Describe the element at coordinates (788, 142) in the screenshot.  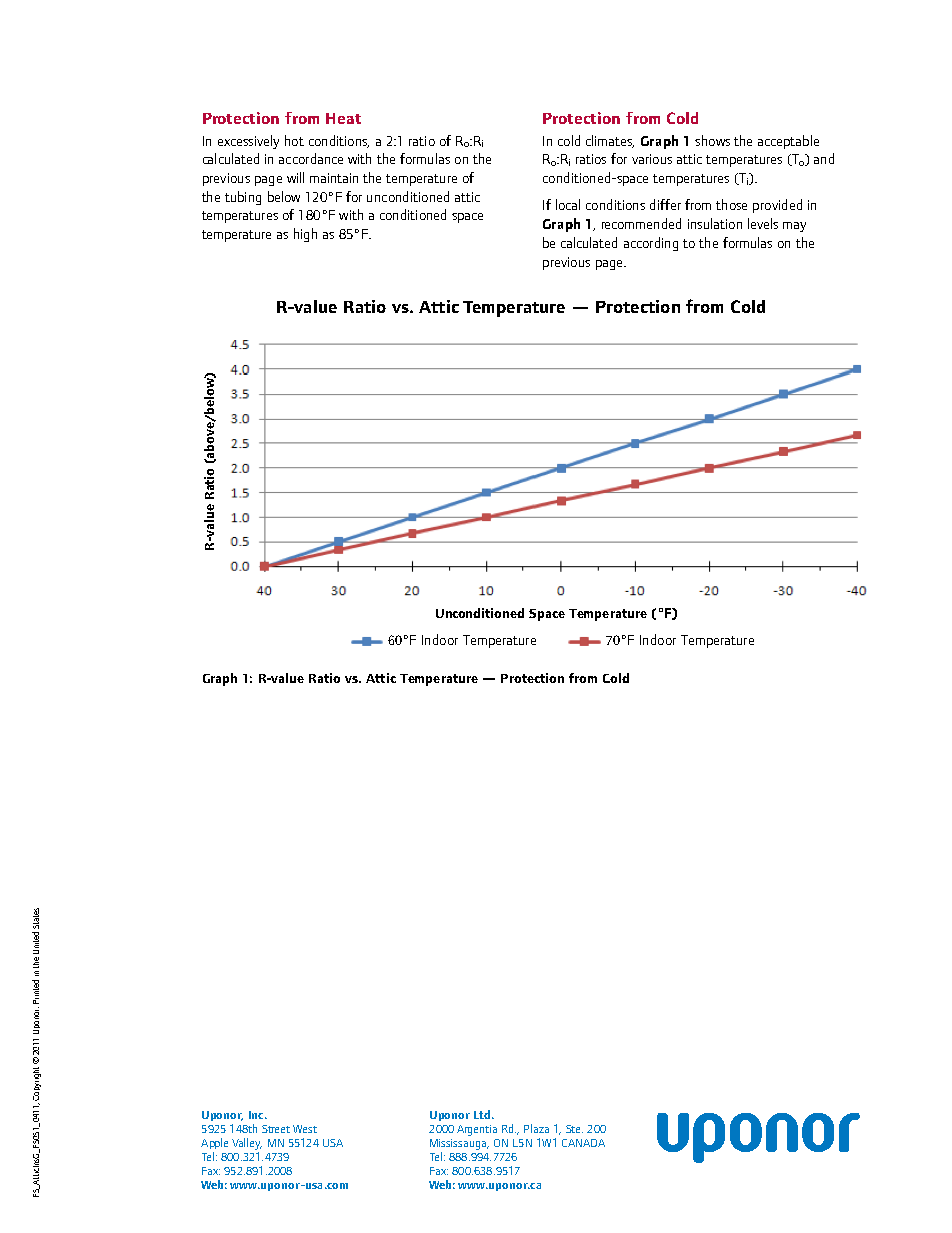
I see `acceptable` at that location.
